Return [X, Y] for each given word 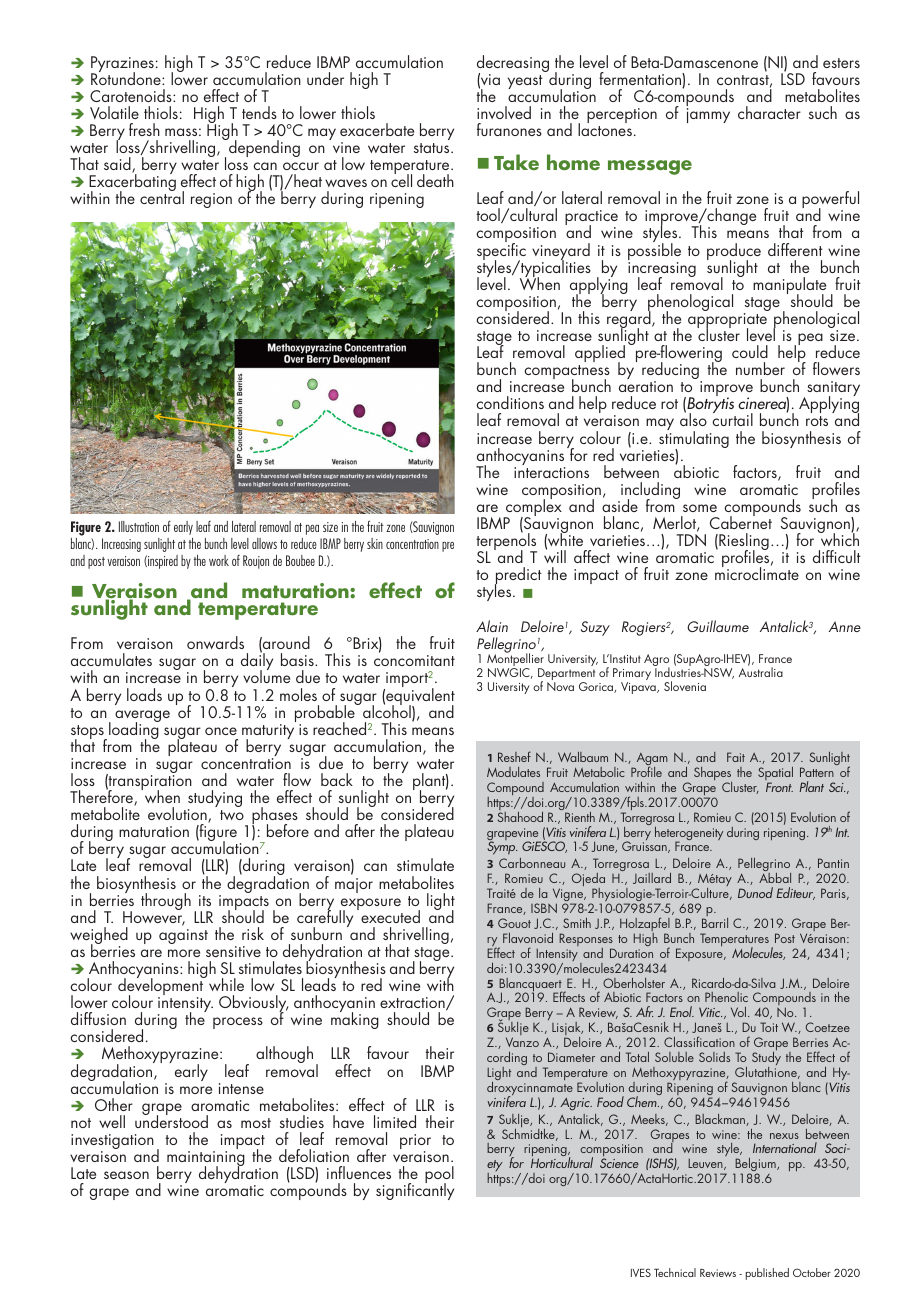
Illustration [139, 526]
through [166, 901]
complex [533, 508]
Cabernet [741, 521]
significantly [415, 1190]
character [769, 112]
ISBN [544, 908]
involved [504, 112]
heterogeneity [689, 835]
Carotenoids [132, 95]
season [126, 1175]
